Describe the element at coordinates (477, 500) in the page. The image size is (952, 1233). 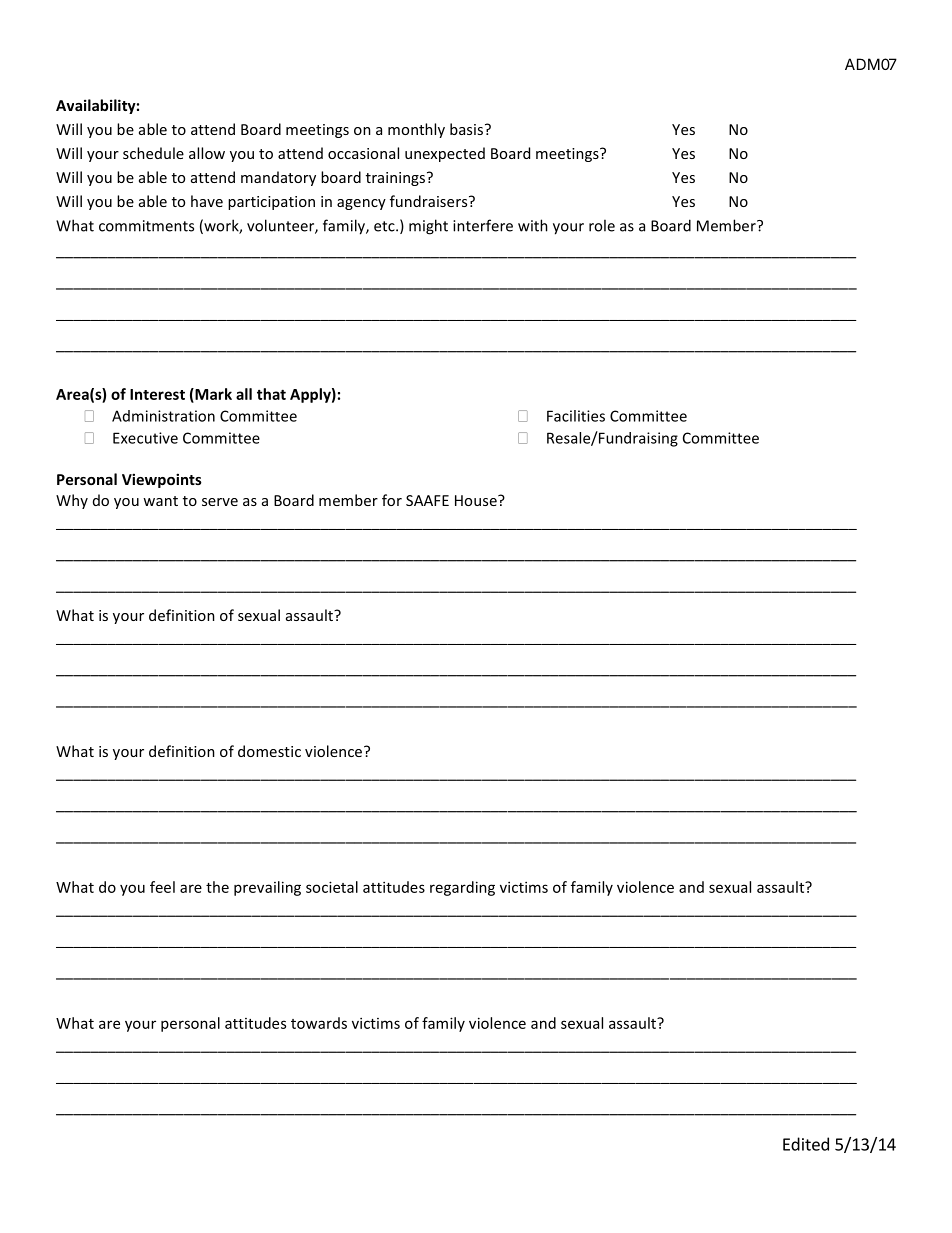
I see `House` at that location.
